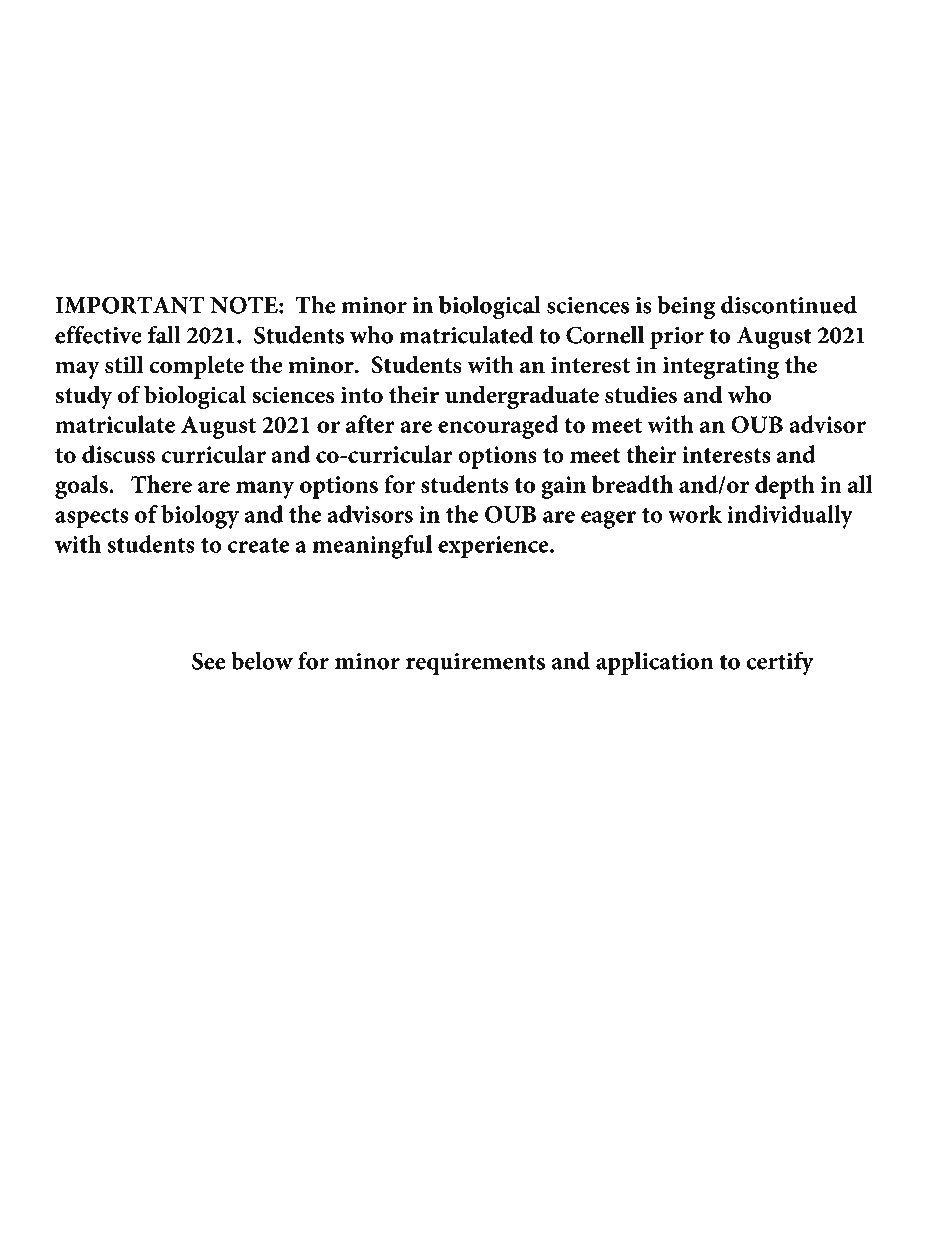 Image resolution: width=952 pixels, height=1233 pixels. What do you see at coordinates (209, 661) in the document?
I see `See` at bounding box center [209, 661].
